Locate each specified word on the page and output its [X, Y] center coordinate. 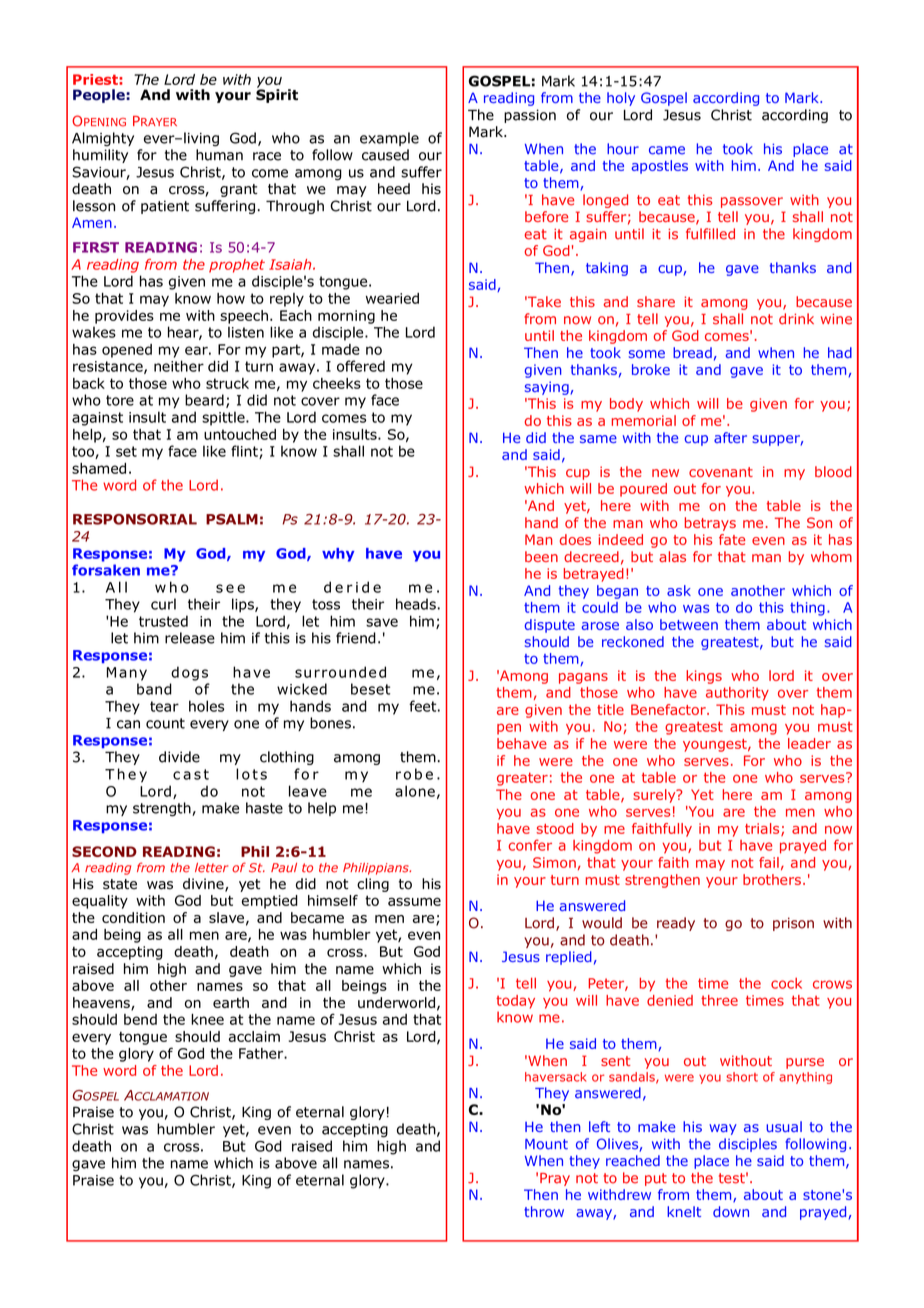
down [731, 1211]
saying [548, 388]
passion [530, 116]
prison [793, 924]
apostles [659, 167]
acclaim [254, 1036]
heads [416, 604]
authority [737, 694]
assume [414, 901]
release [190, 638]
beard [204, 400]
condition [133, 917]
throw [544, 1211]
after [730, 437]
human [219, 155]
